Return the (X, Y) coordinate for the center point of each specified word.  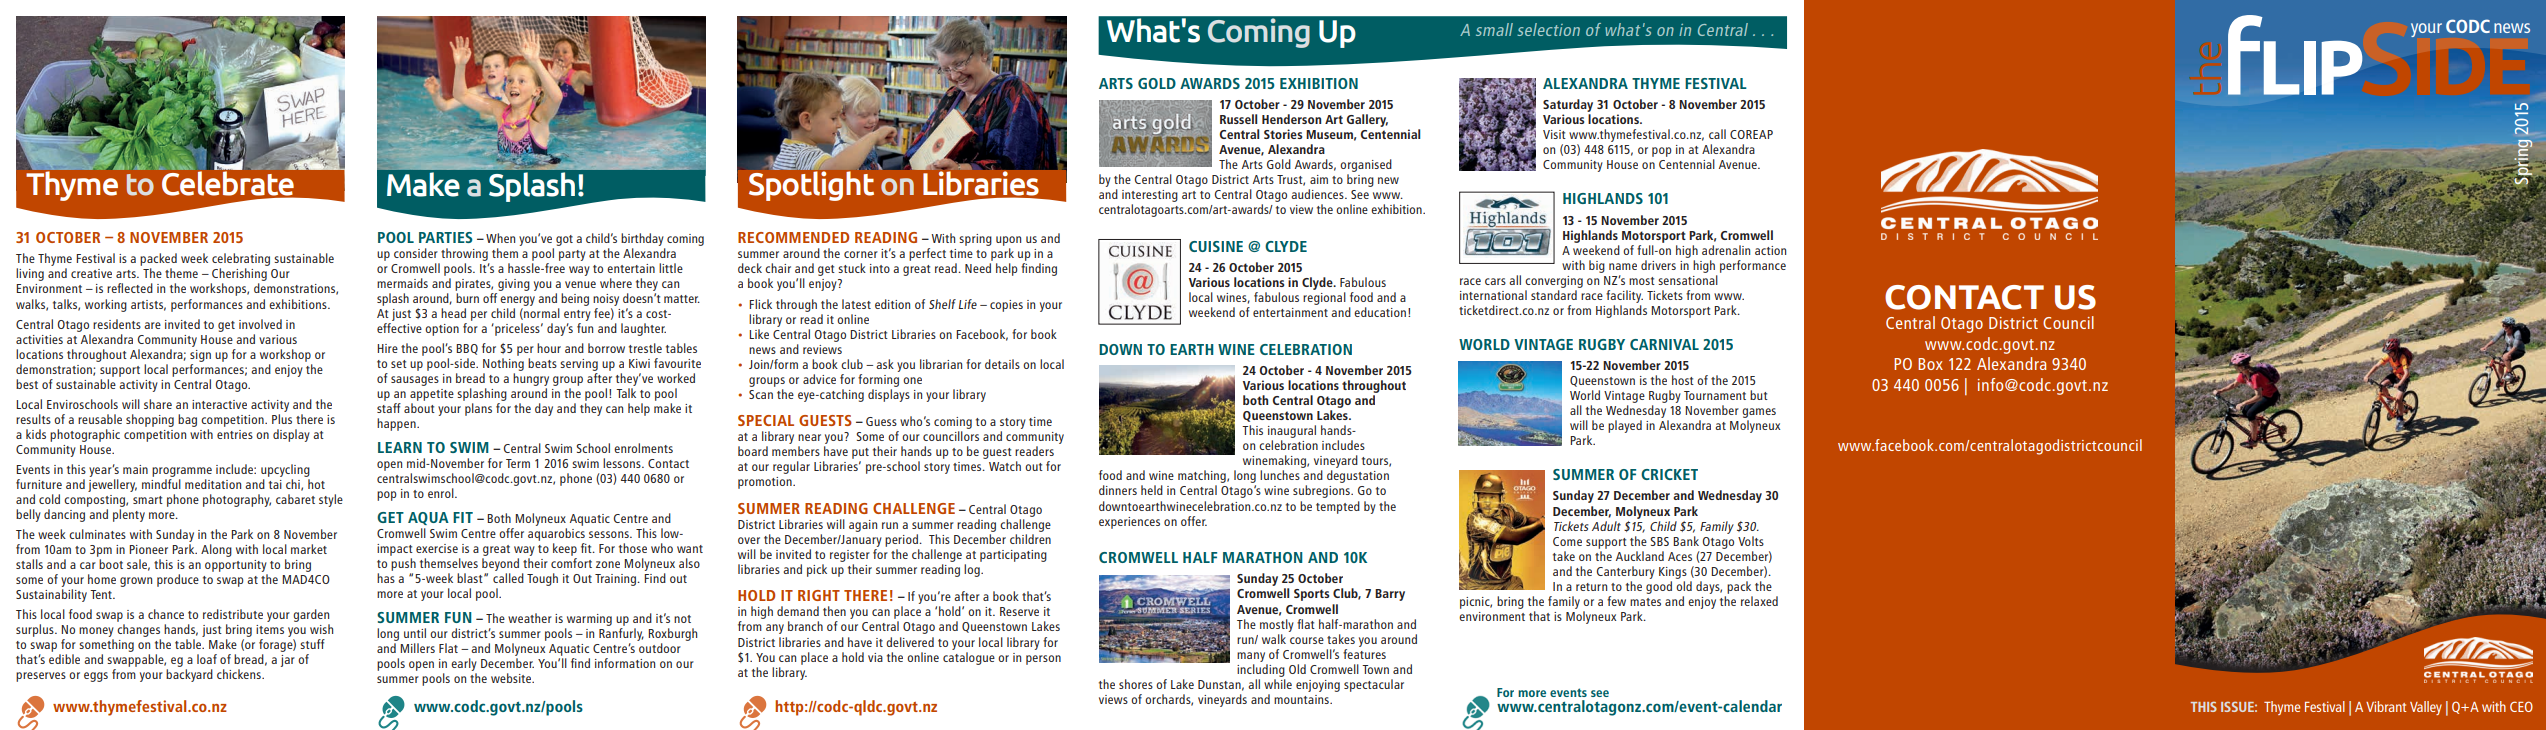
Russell (1238, 119)
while (1278, 684)
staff (389, 408)
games (1759, 413)
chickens (240, 674)
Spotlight (811, 184)
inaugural (1292, 433)
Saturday (1568, 107)
